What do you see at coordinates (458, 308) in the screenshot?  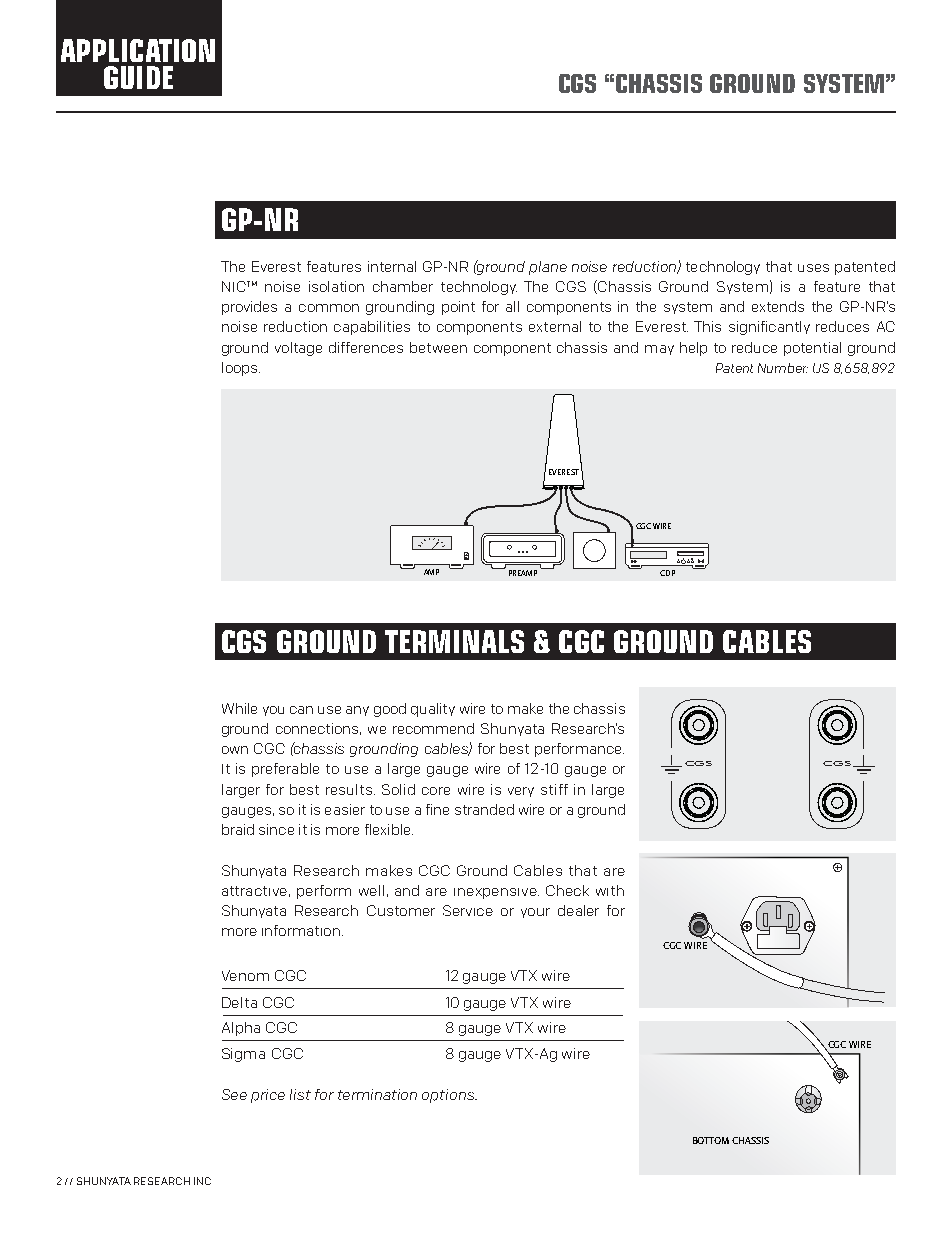 I see `point` at bounding box center [458, 308].
